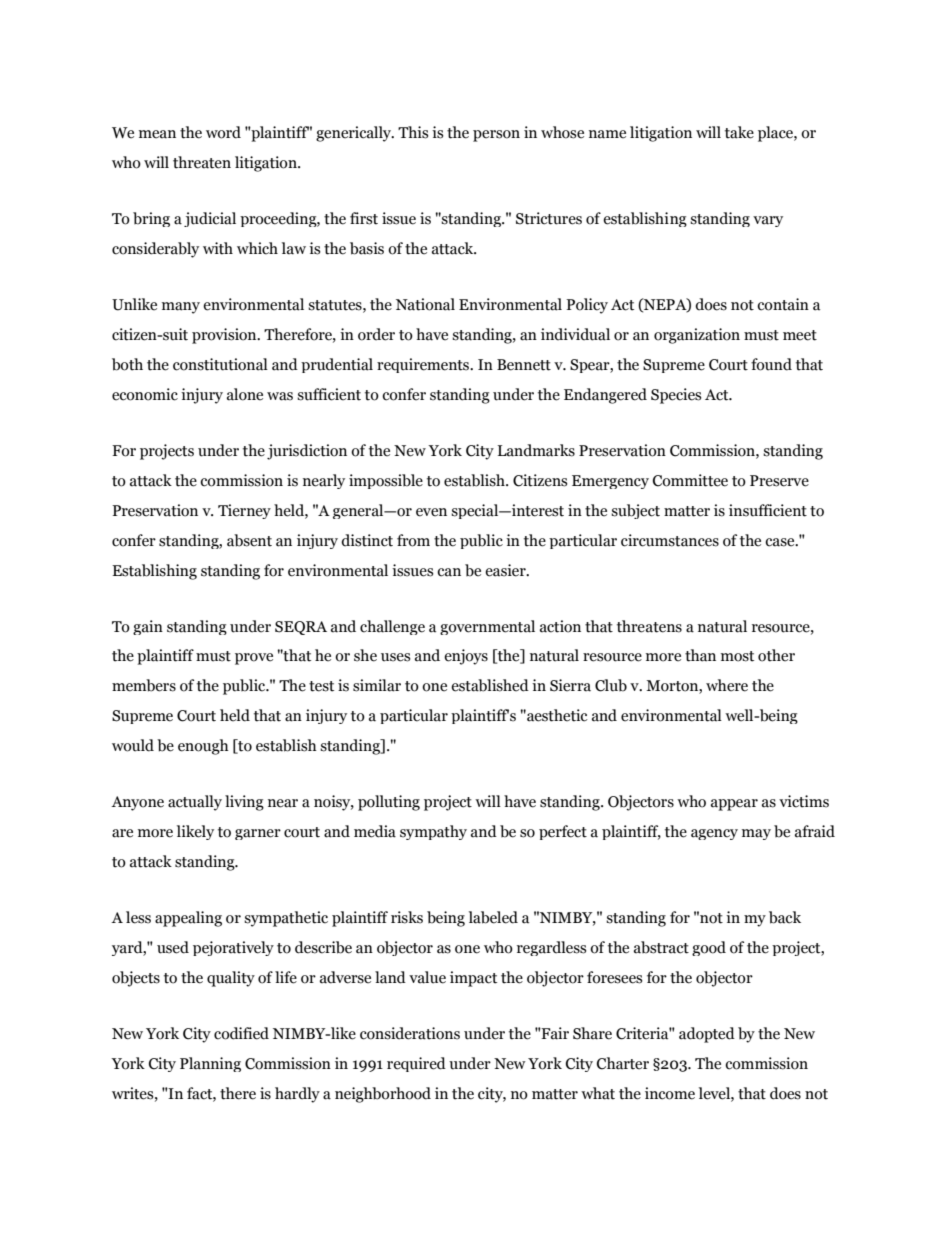 This document has width=952, height=1233. Describe the element at coordinates (433, 832) in the document. I see `sympathy` at that location.
